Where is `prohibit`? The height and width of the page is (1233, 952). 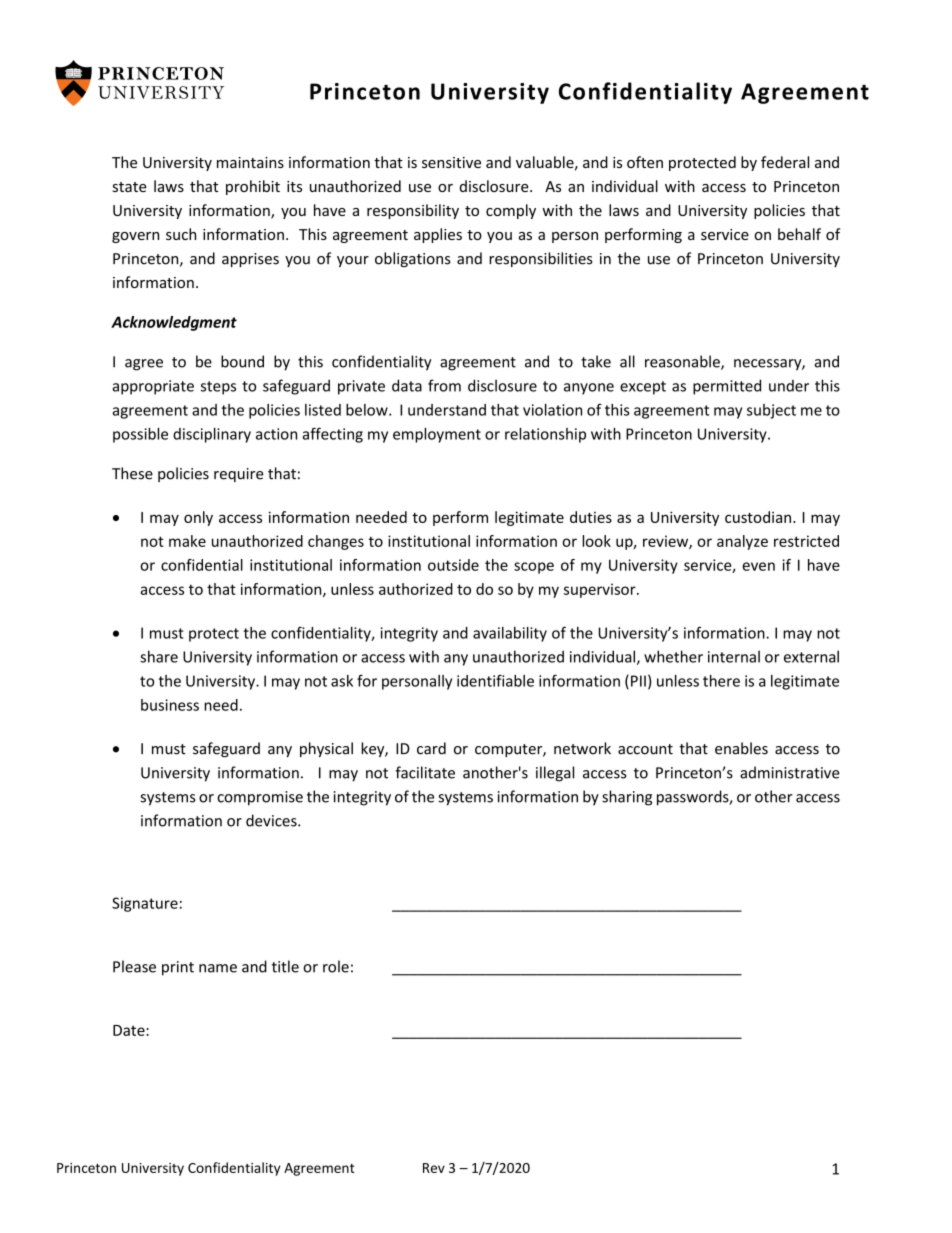 prohibit is located at coordinates (253, 187).
